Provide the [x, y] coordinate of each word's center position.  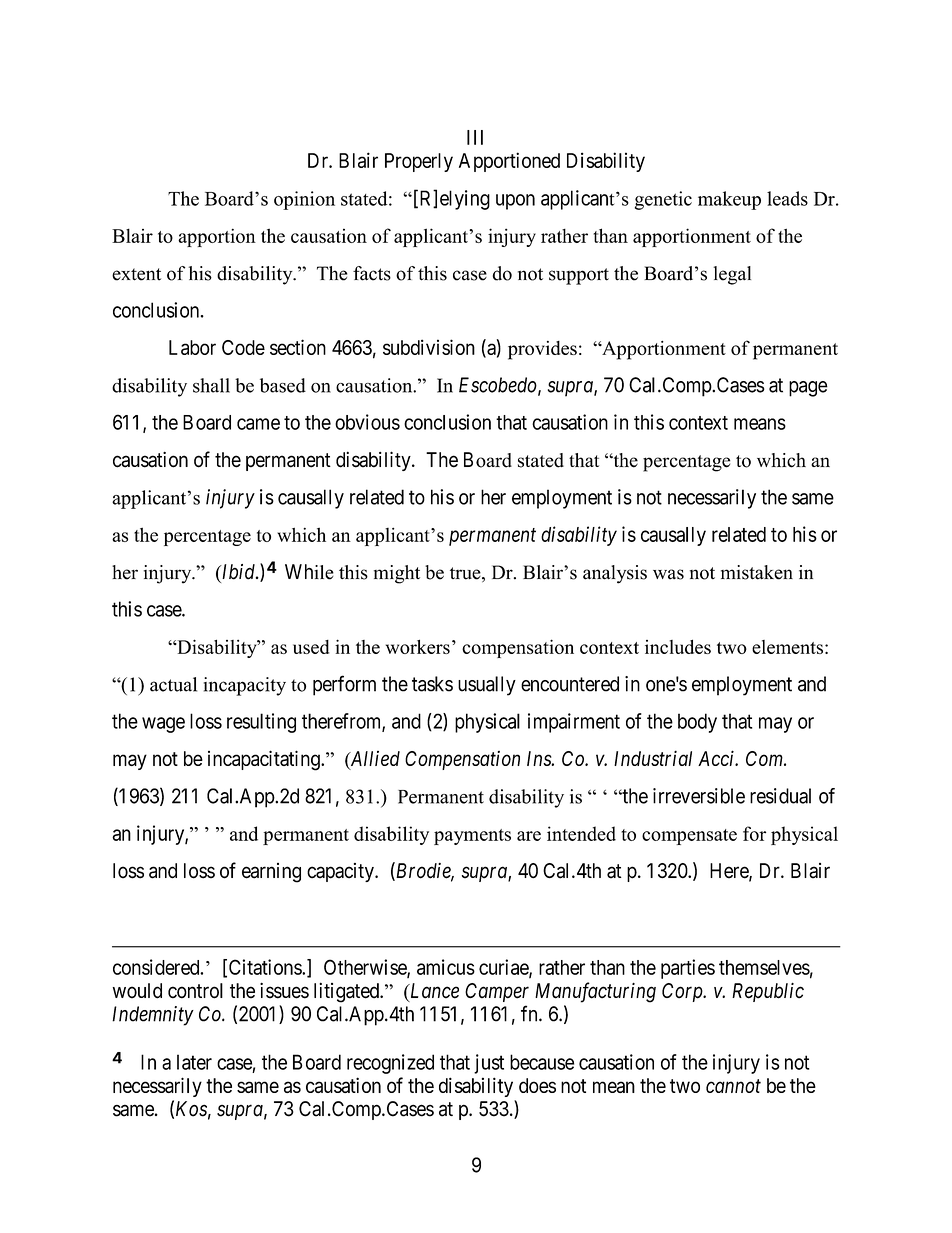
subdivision [429, 347]
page [808, 389]
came [258, 424]
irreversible [699, 796]
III [475, 137]
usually [487, 686]
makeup [729, 200]
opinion [304, 200]
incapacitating [265, 760]
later [194, 1062]
